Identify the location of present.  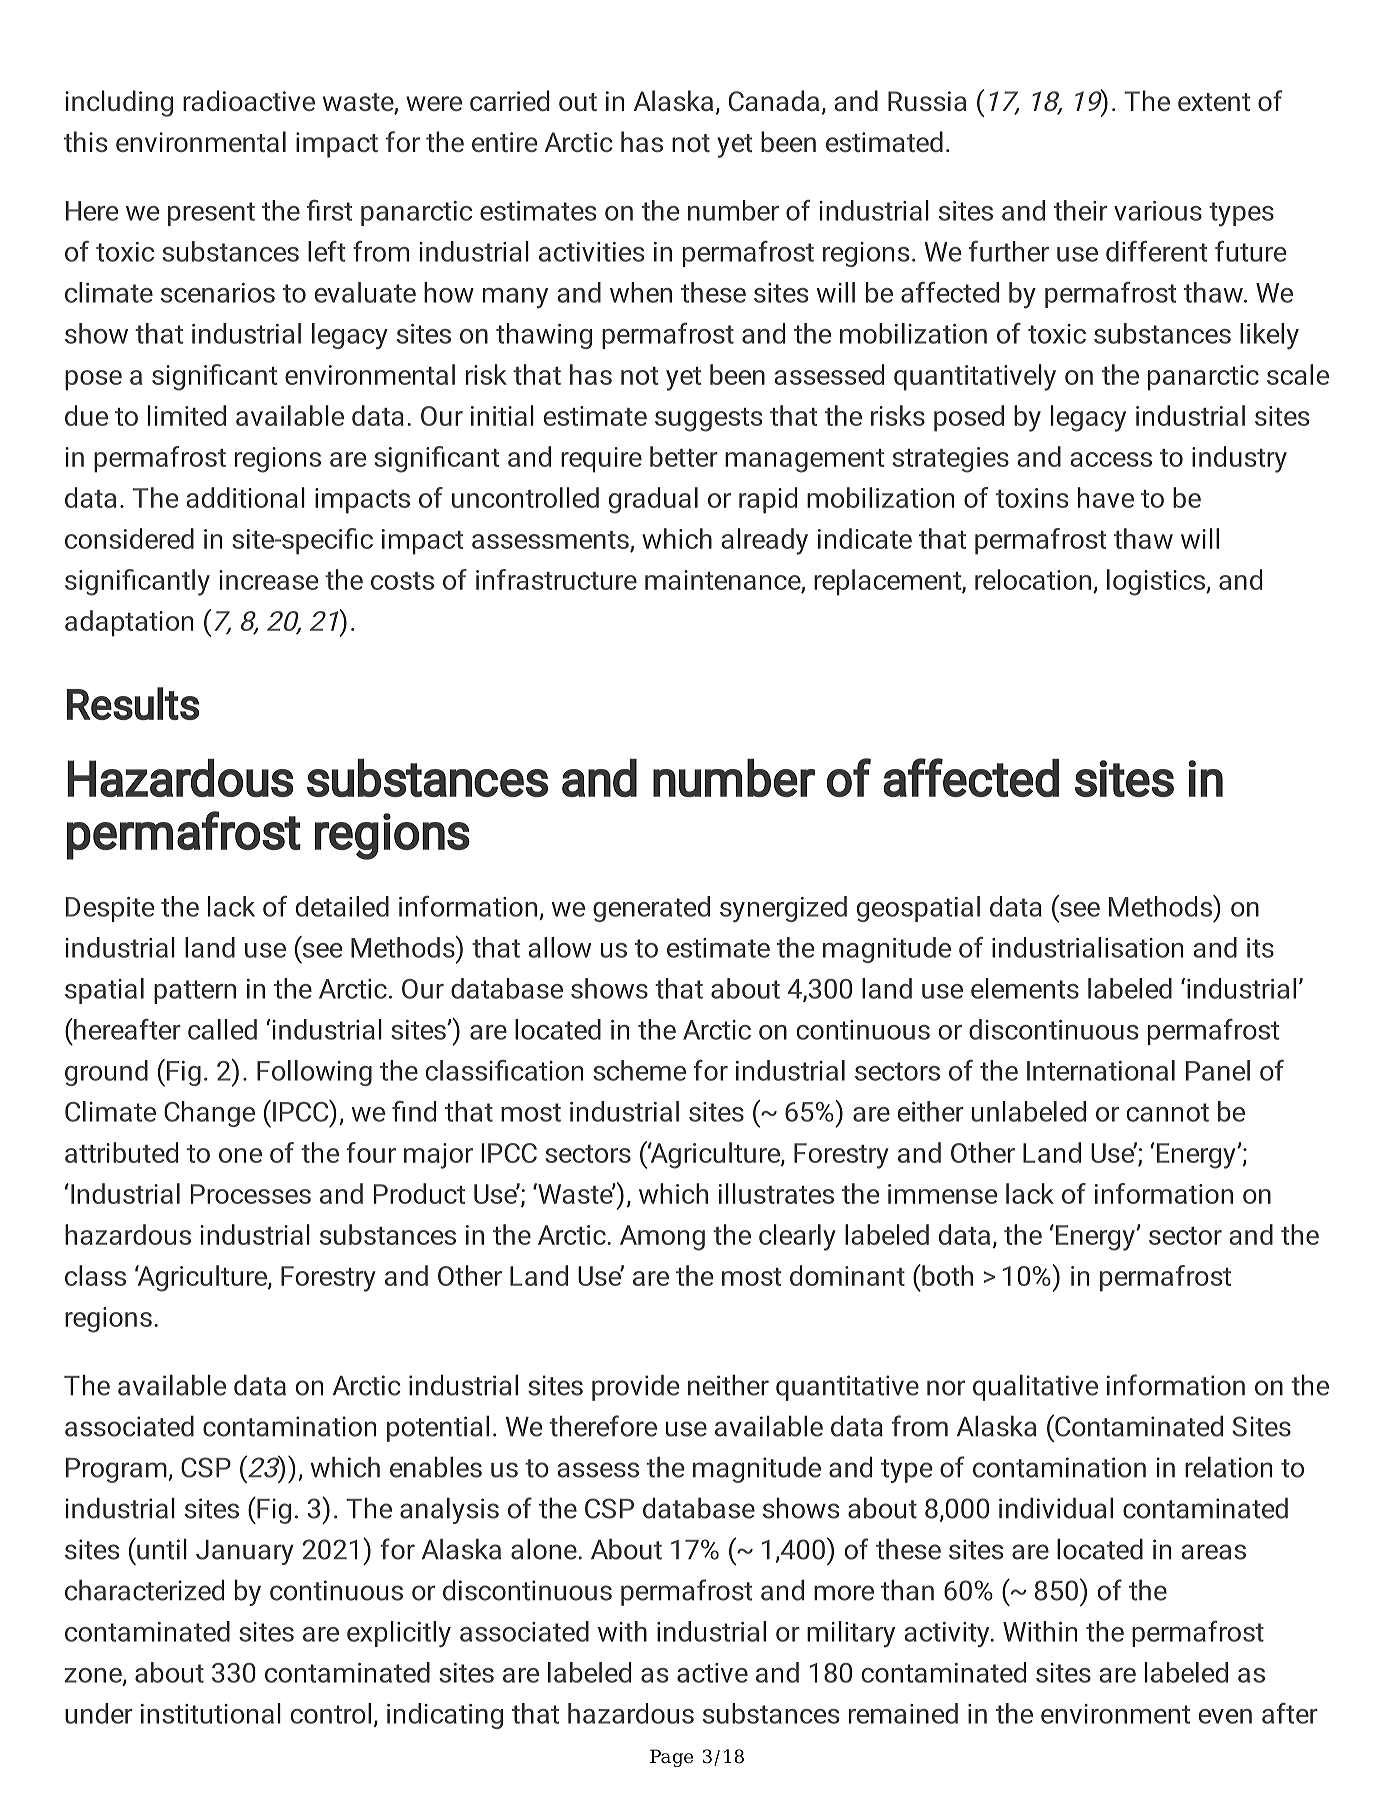
(211, 214).
